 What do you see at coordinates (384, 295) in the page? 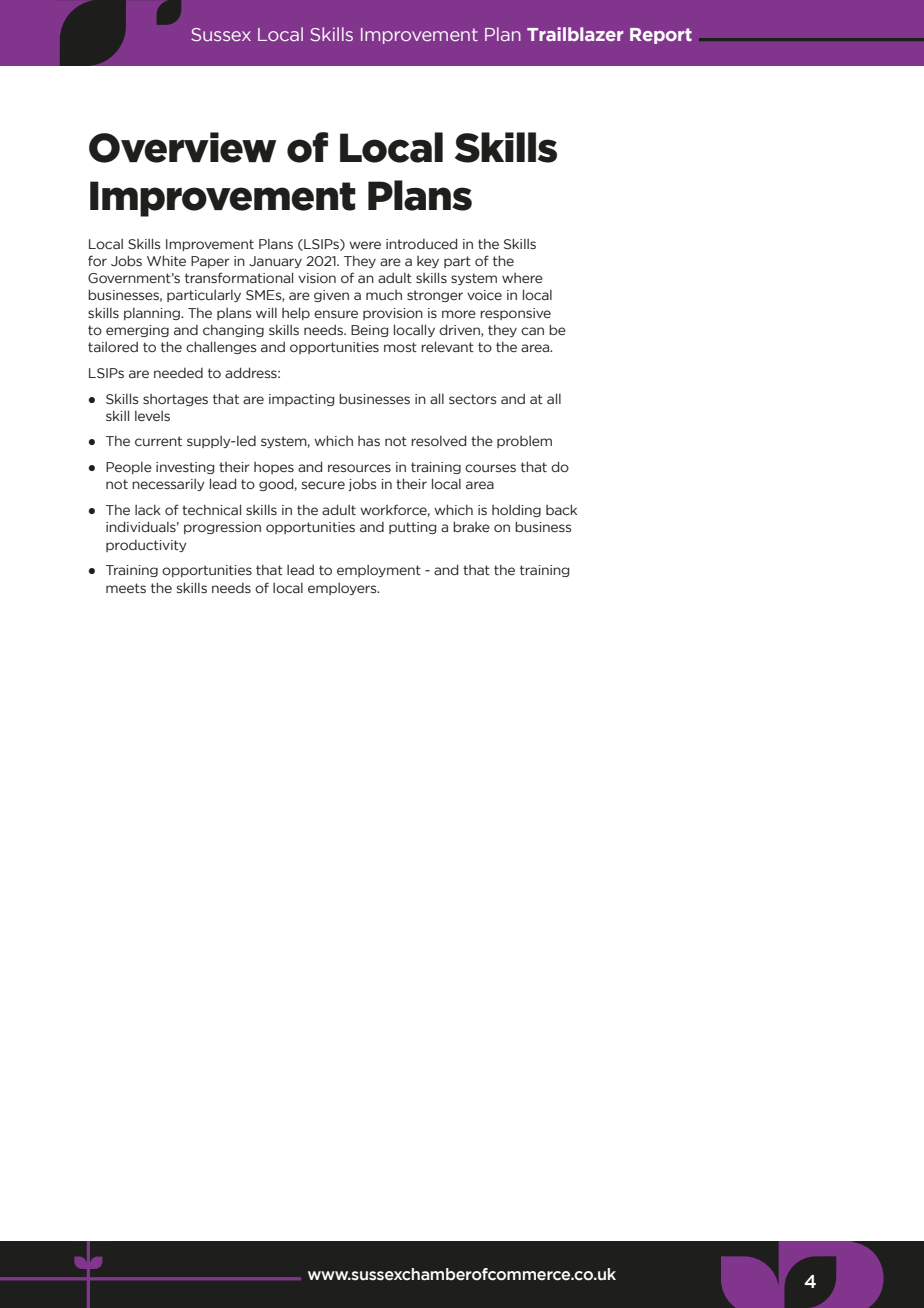
I see `much` at bounding box center [384, 295].
